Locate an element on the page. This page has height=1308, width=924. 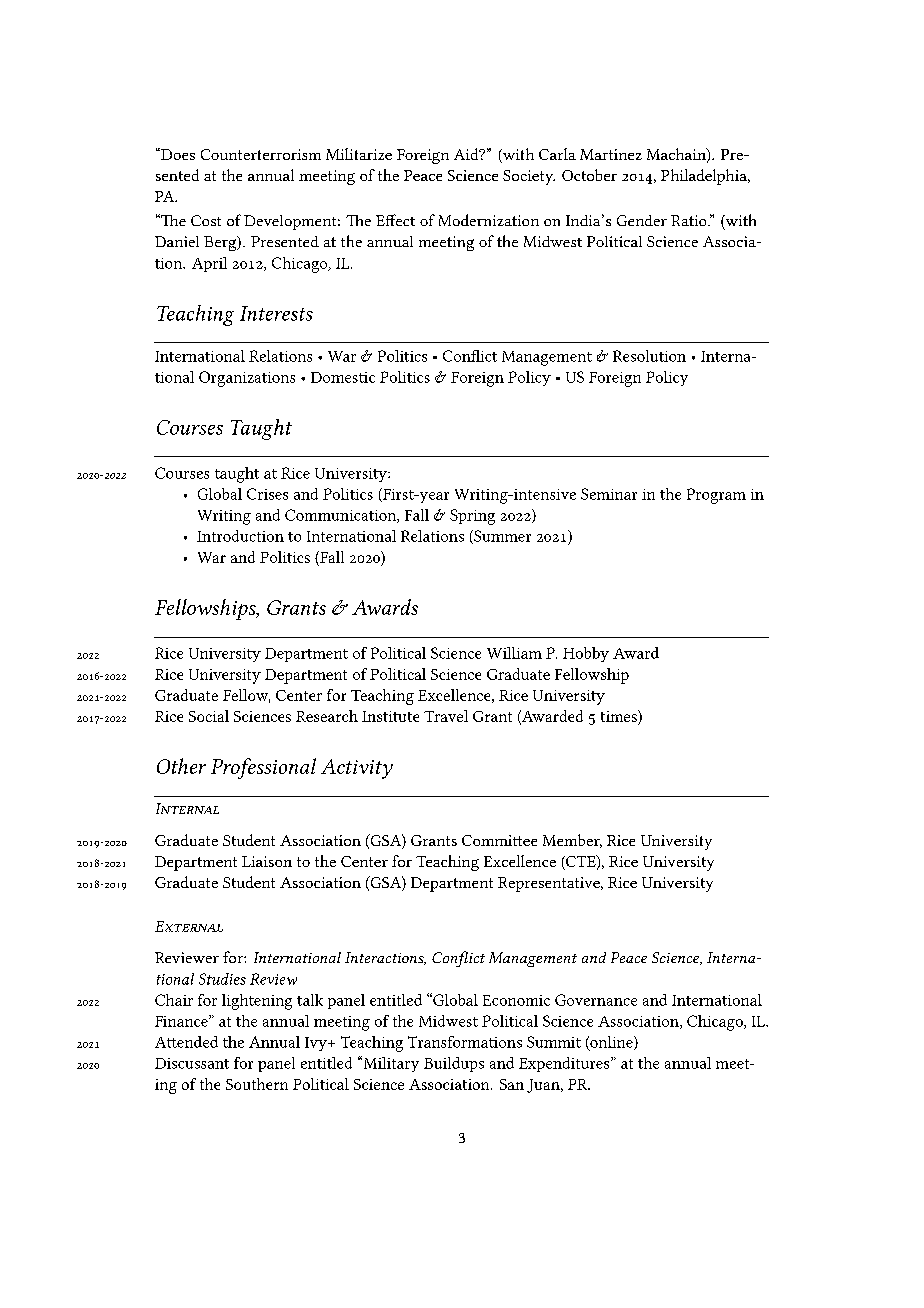
Counterterrorism is located at coordinates (261, 154).
